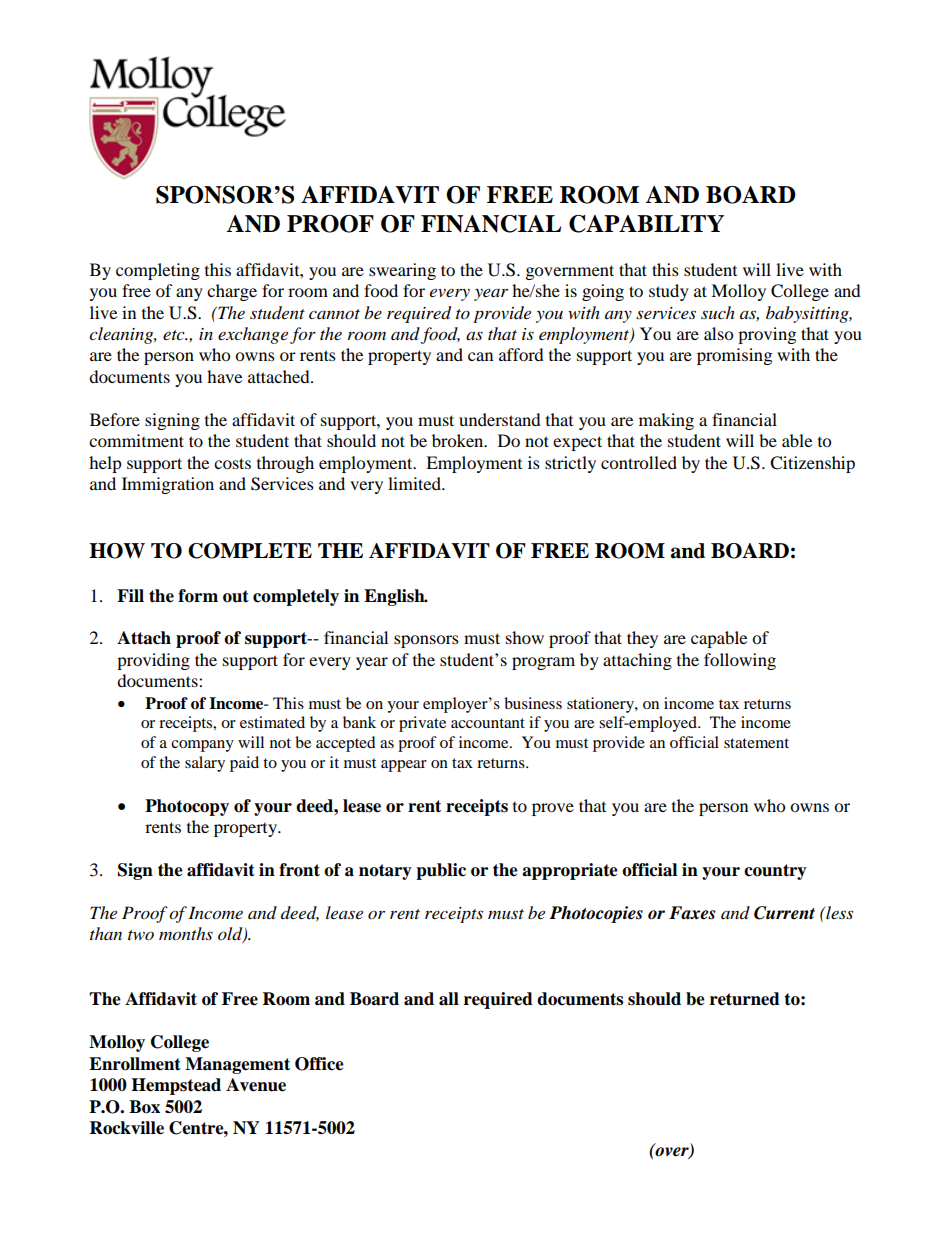  Describe the element at coordinates (144, 1107) in the document. I see `Box` at that location.
